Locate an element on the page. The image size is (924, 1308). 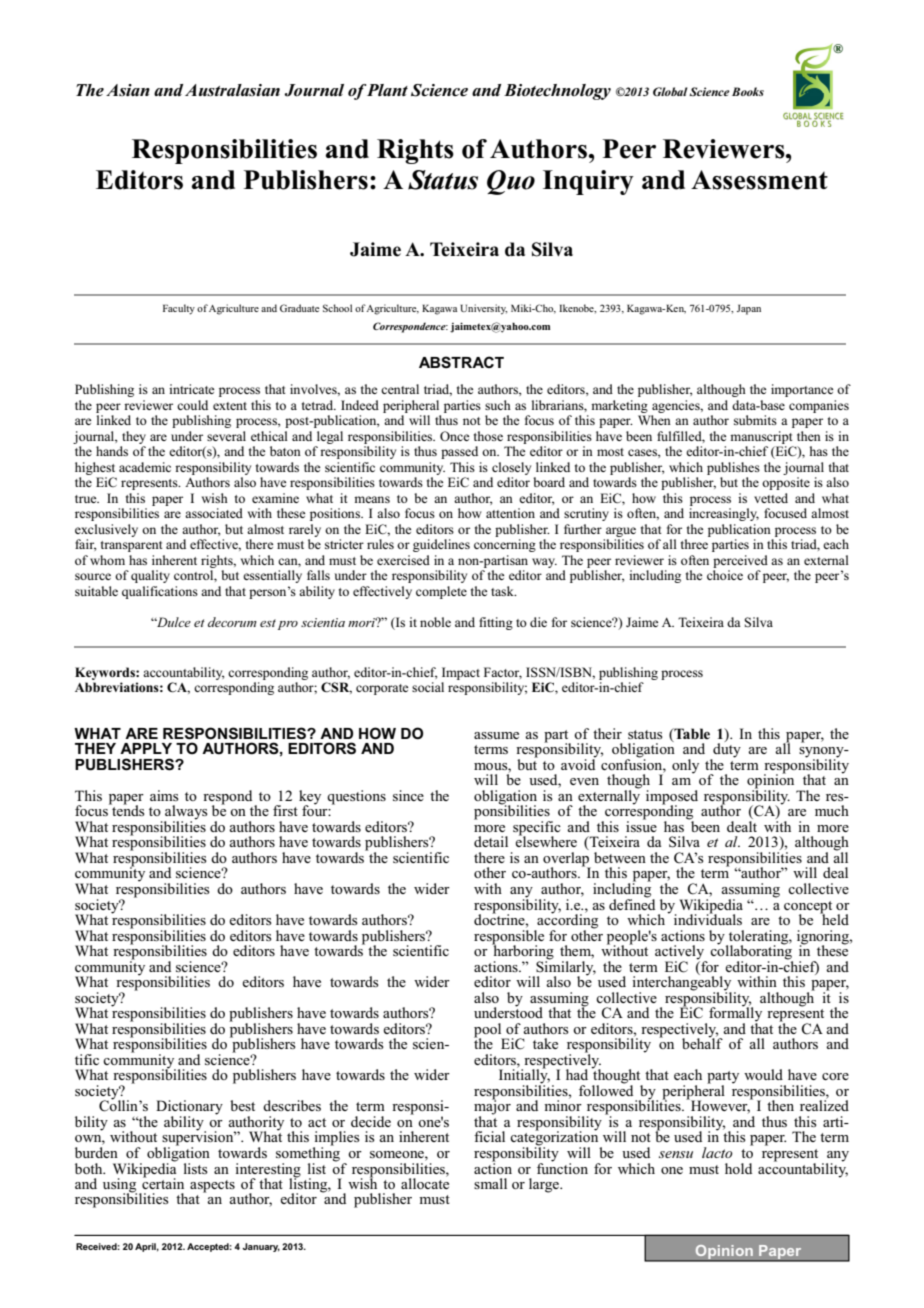
always is located at coordinates (186, 813).
